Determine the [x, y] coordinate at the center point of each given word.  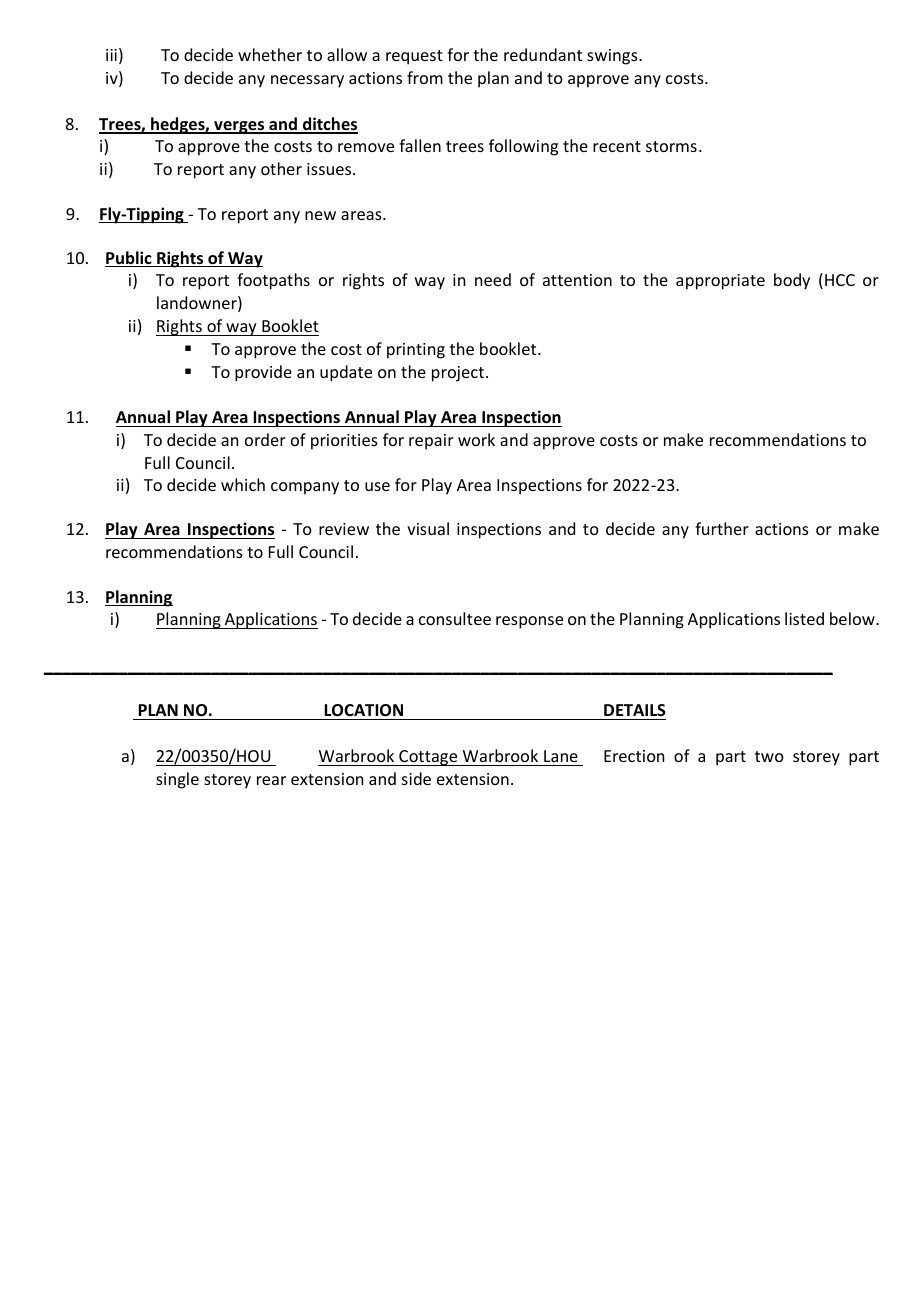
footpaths [273, 281]
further [722, 528]
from [425, 77]
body [792, 281]
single [177, 780]
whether [270, 54]
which [243, 484]
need [493, 279]
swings [613, 57]
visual [428, 528]
